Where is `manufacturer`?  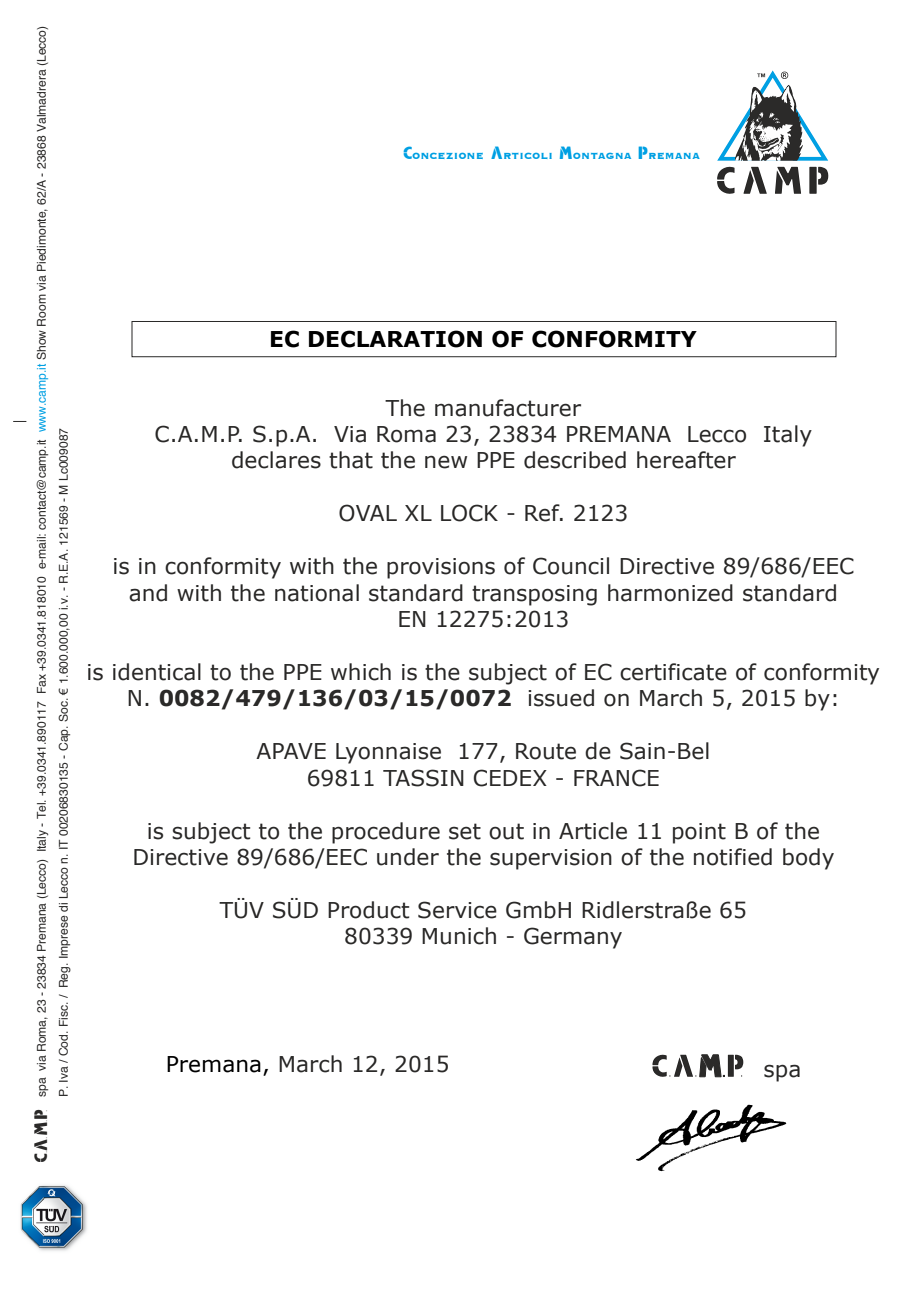 manufacturer is located at coordinates (508, 408).
